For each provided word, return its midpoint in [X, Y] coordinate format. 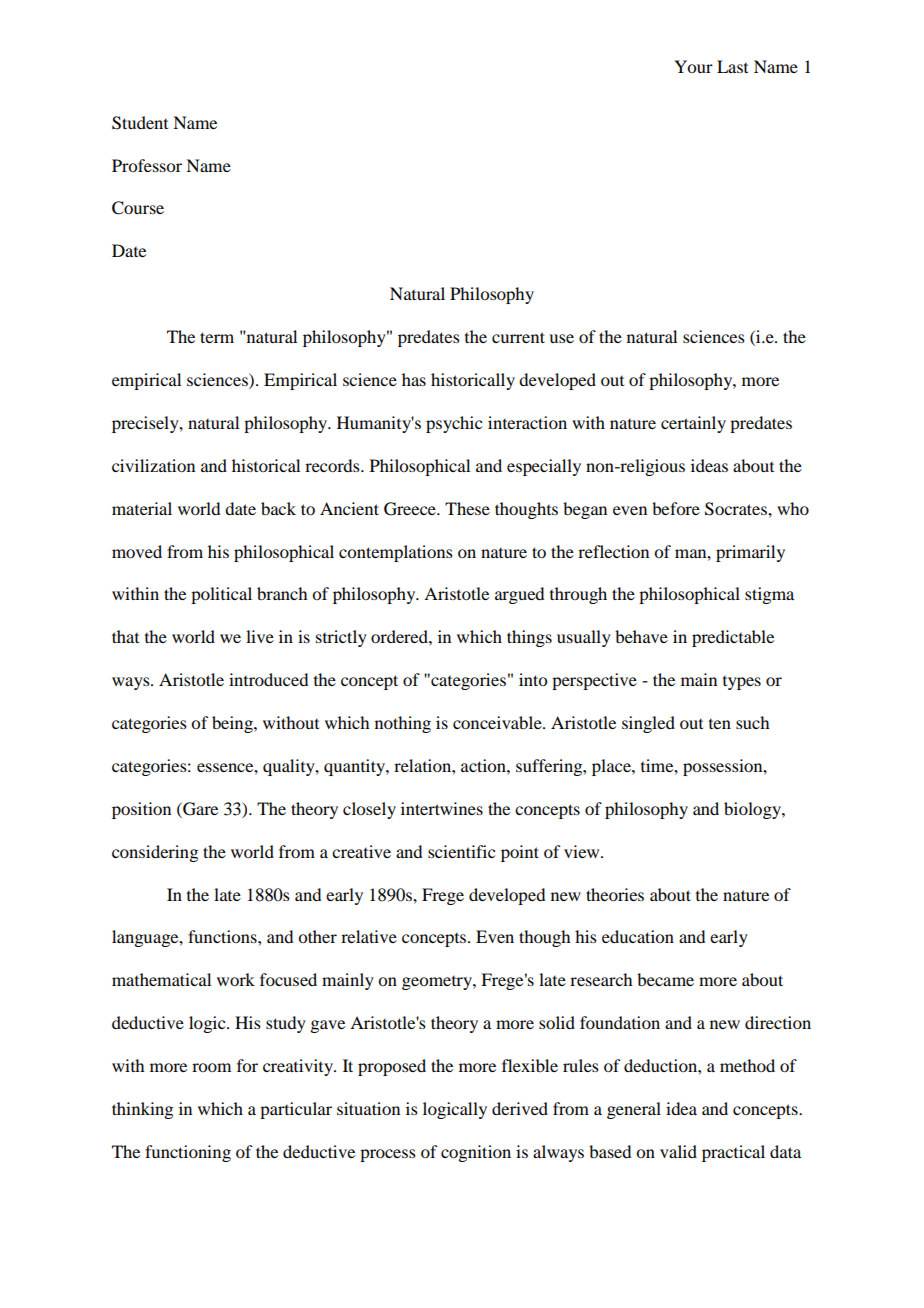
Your [693, 66]
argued [519, 595]
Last [732, 66]
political [221, 595]
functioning [188, 1153]
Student [140, 123]
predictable [733, 638]
